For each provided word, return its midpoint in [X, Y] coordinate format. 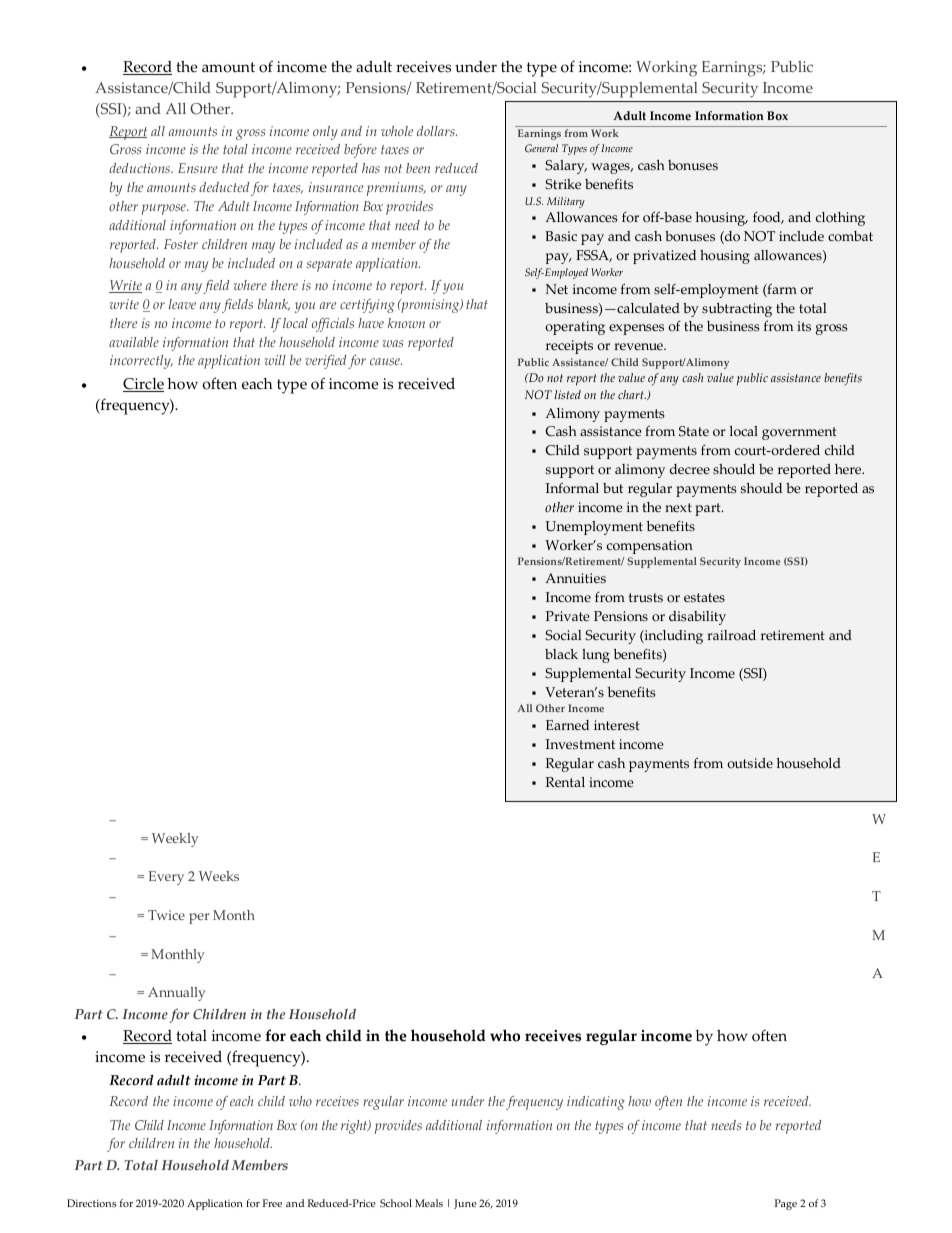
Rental [565, 782]
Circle [143, 385]
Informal [572, 488]
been [418, 168]
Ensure [198, 168]
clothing [840, 219]
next [678, 507]
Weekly [175, 840]
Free [272, 1203]
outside [750, 763]
